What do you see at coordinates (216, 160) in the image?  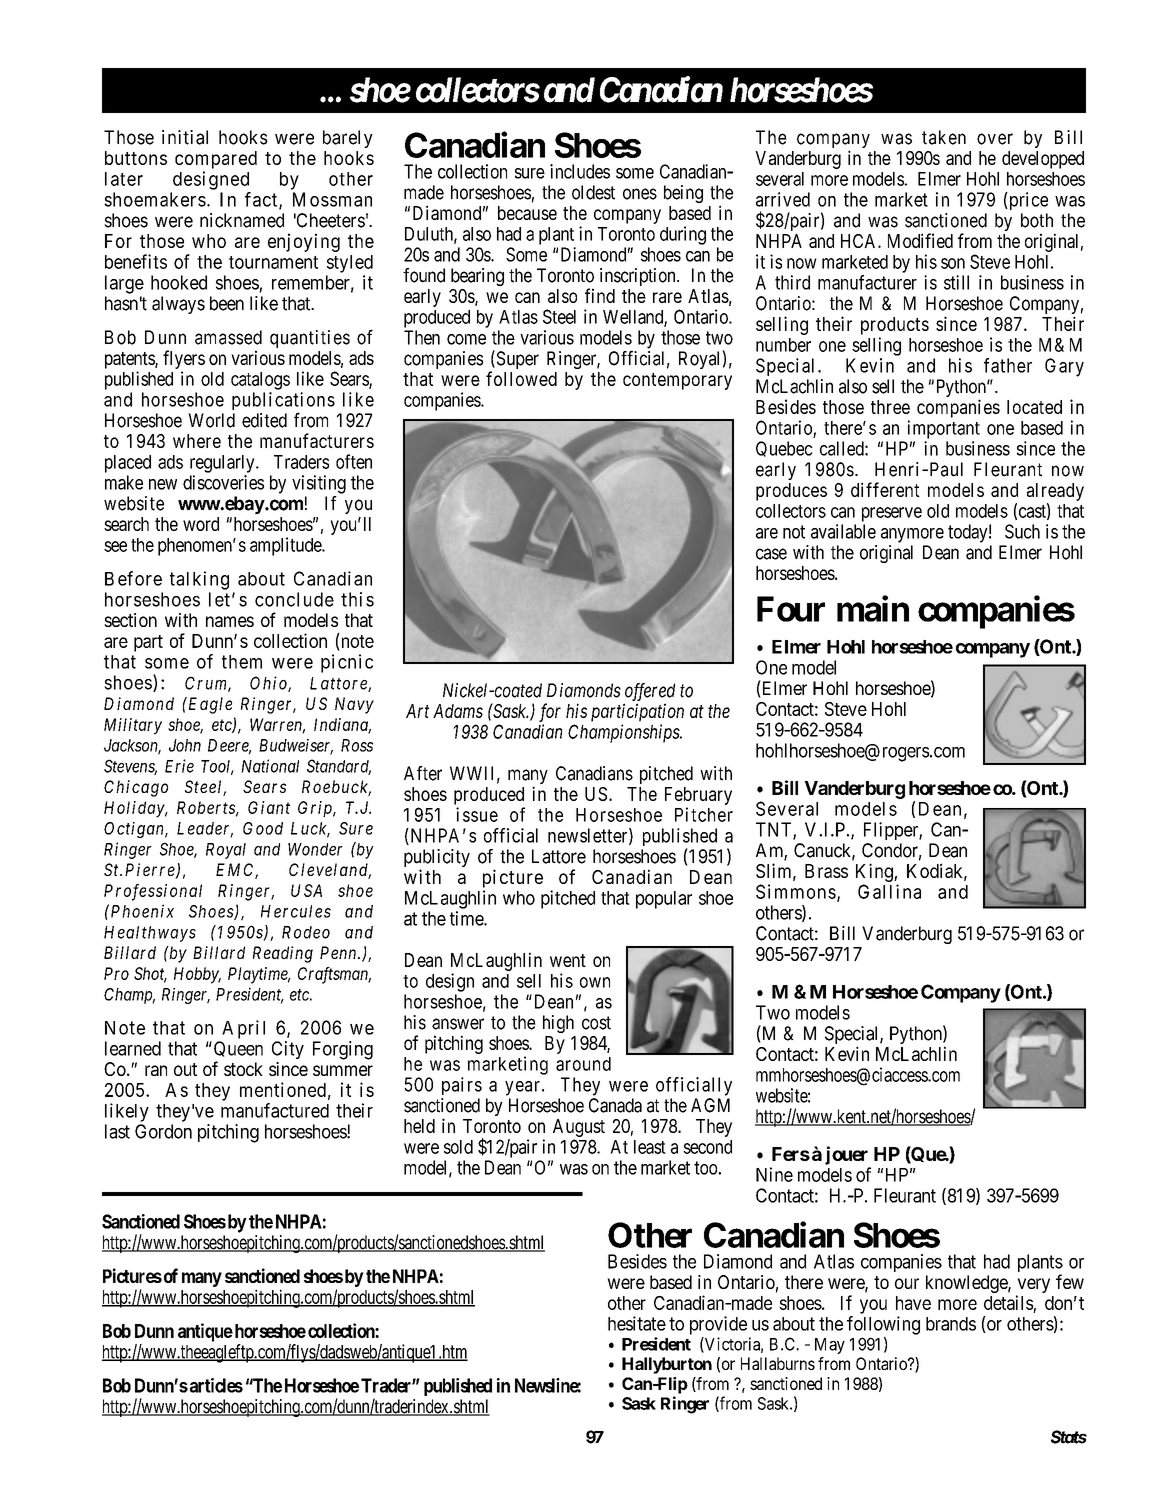 I see `compared` at bounding box center [216, 160].
